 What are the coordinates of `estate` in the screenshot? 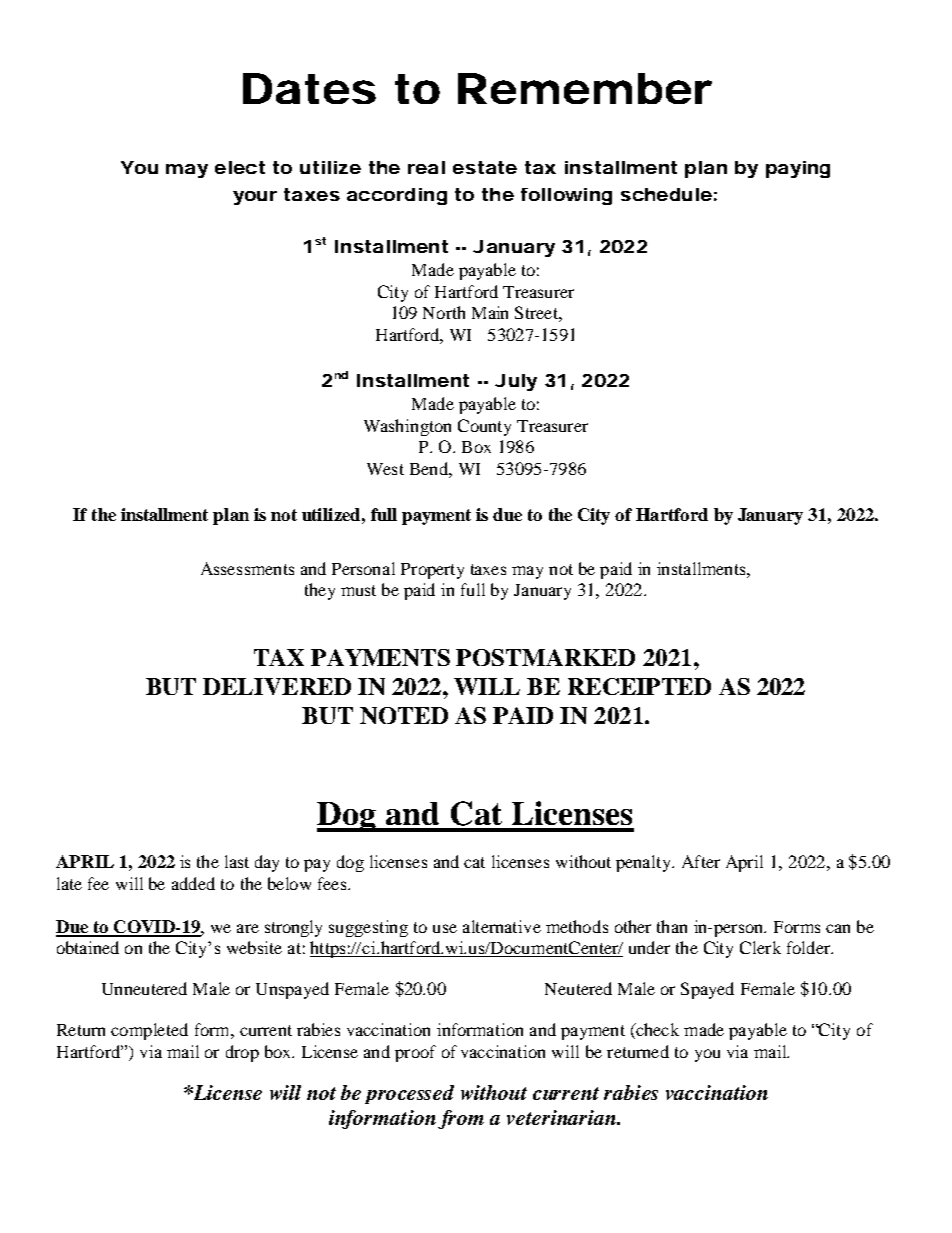 It's located at (485, 167).
